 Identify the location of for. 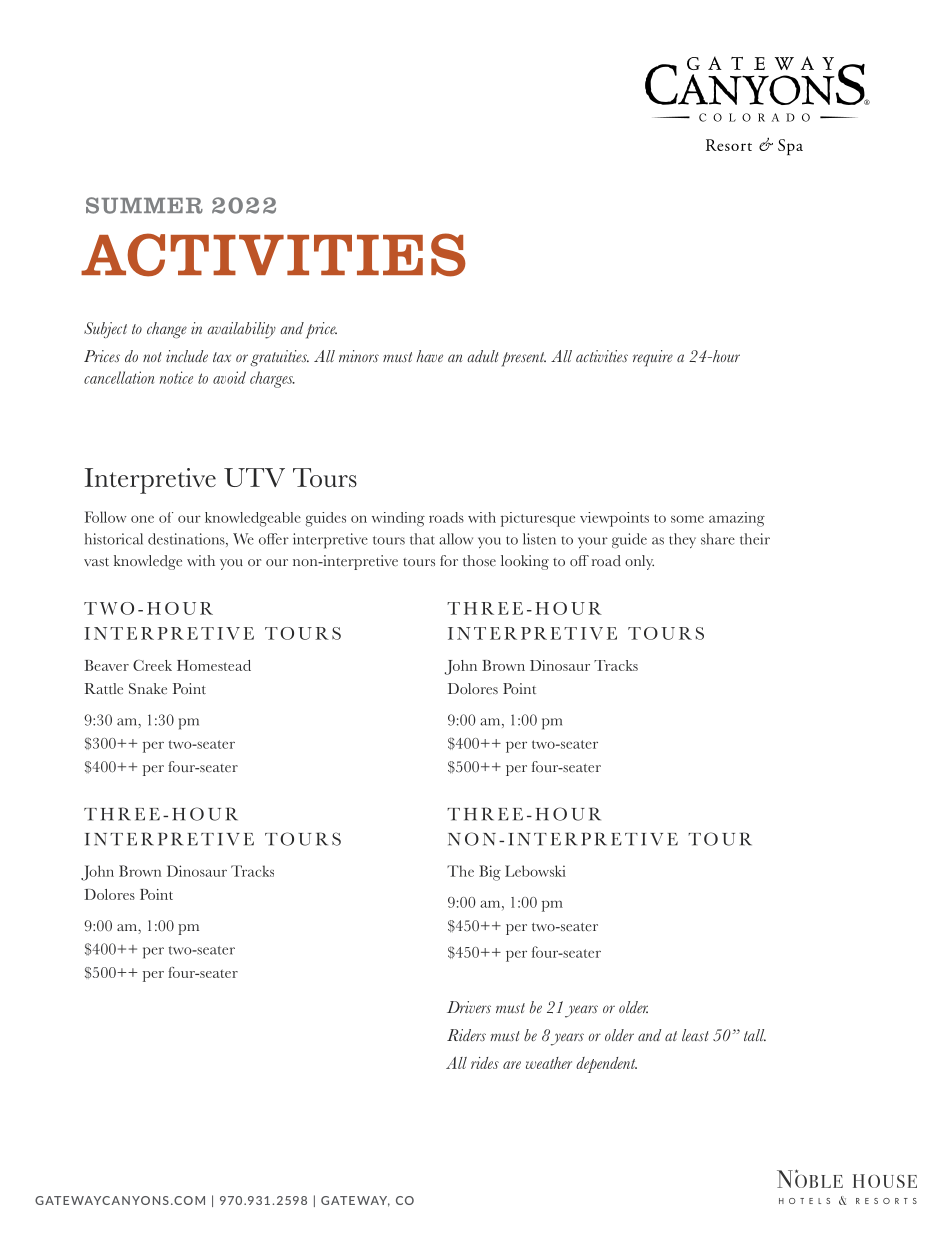
(449, 560).
